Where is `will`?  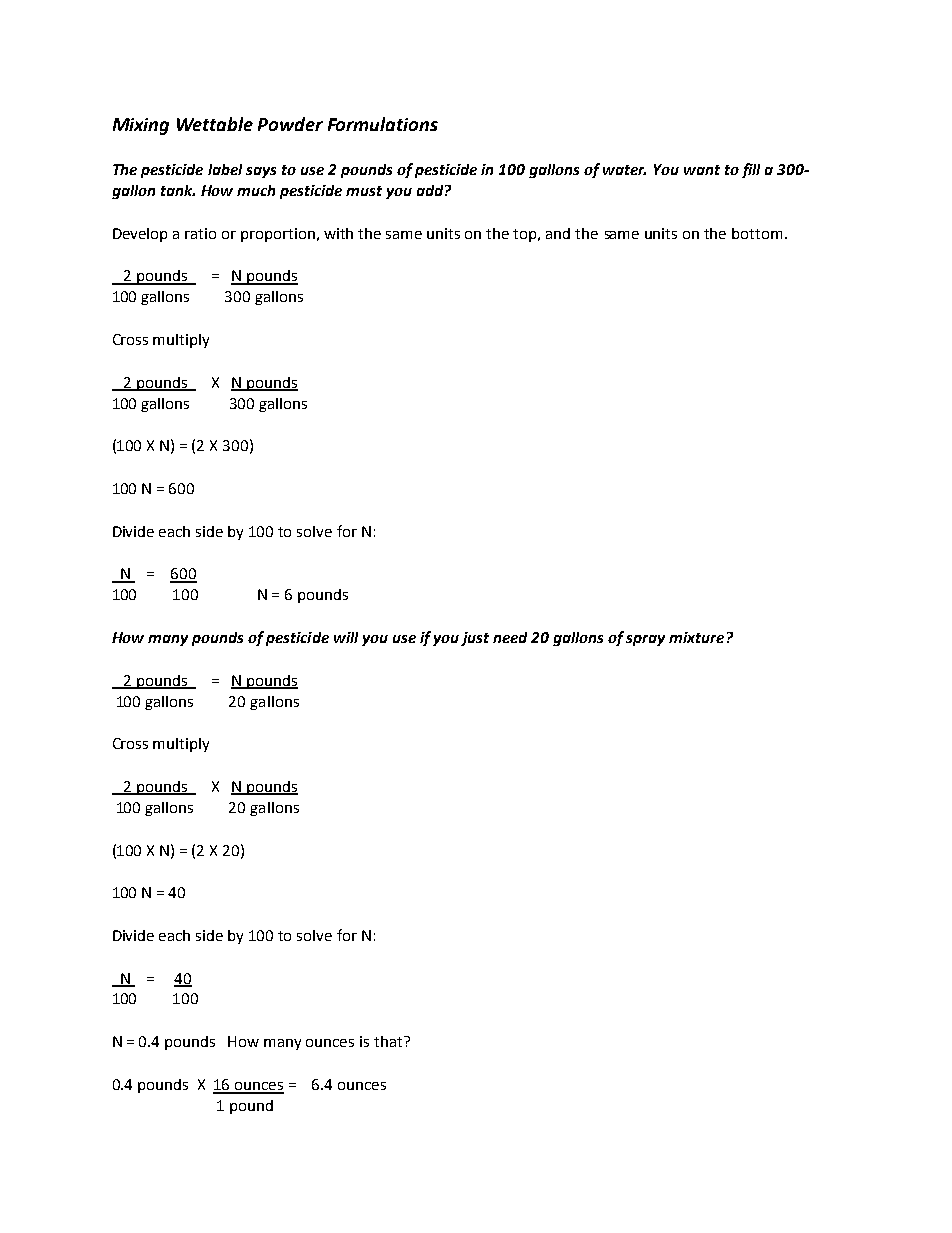 will is located at coordinates (346, 637).
